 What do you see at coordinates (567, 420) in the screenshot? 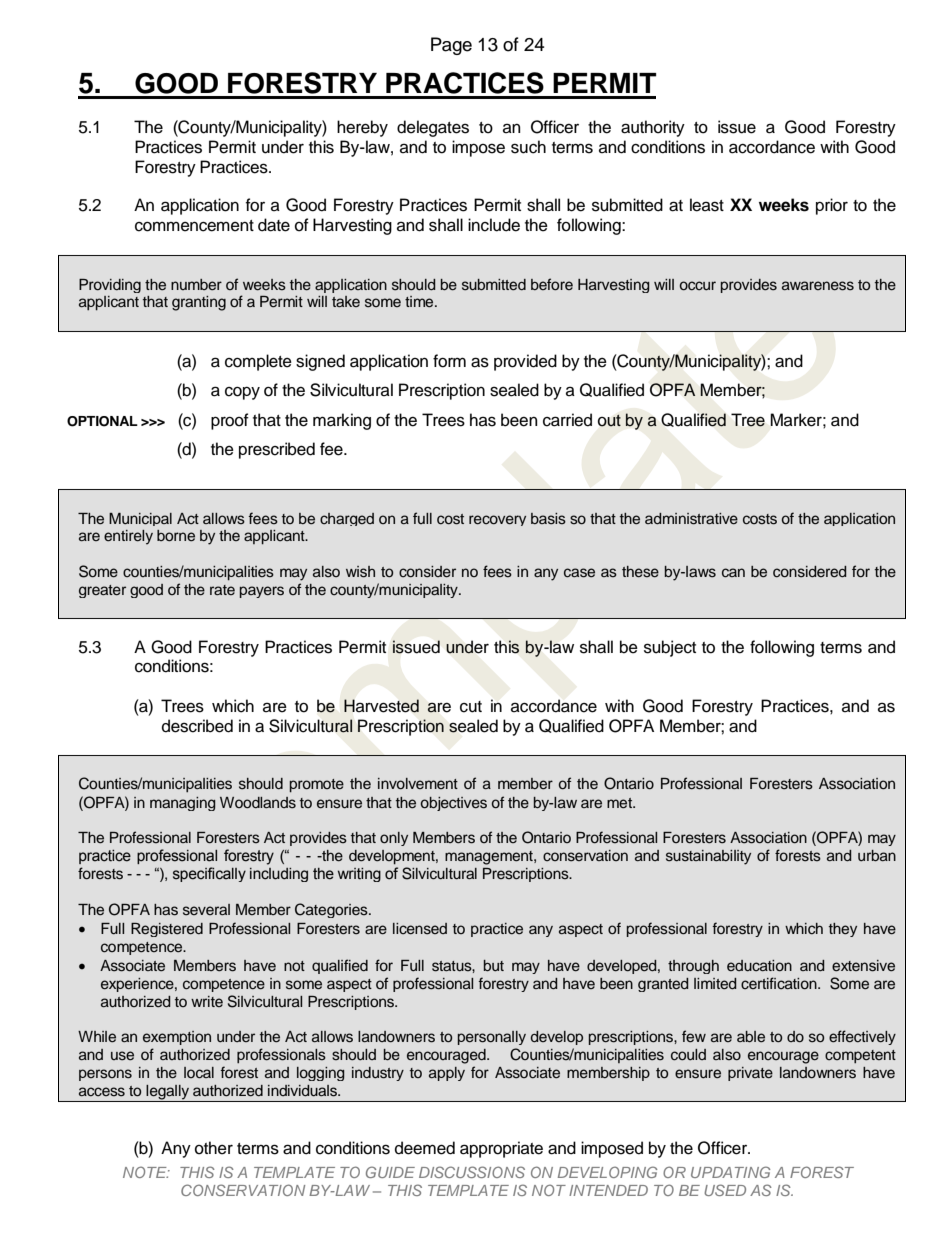
I see `carried` at bounding box center [567, 420].
